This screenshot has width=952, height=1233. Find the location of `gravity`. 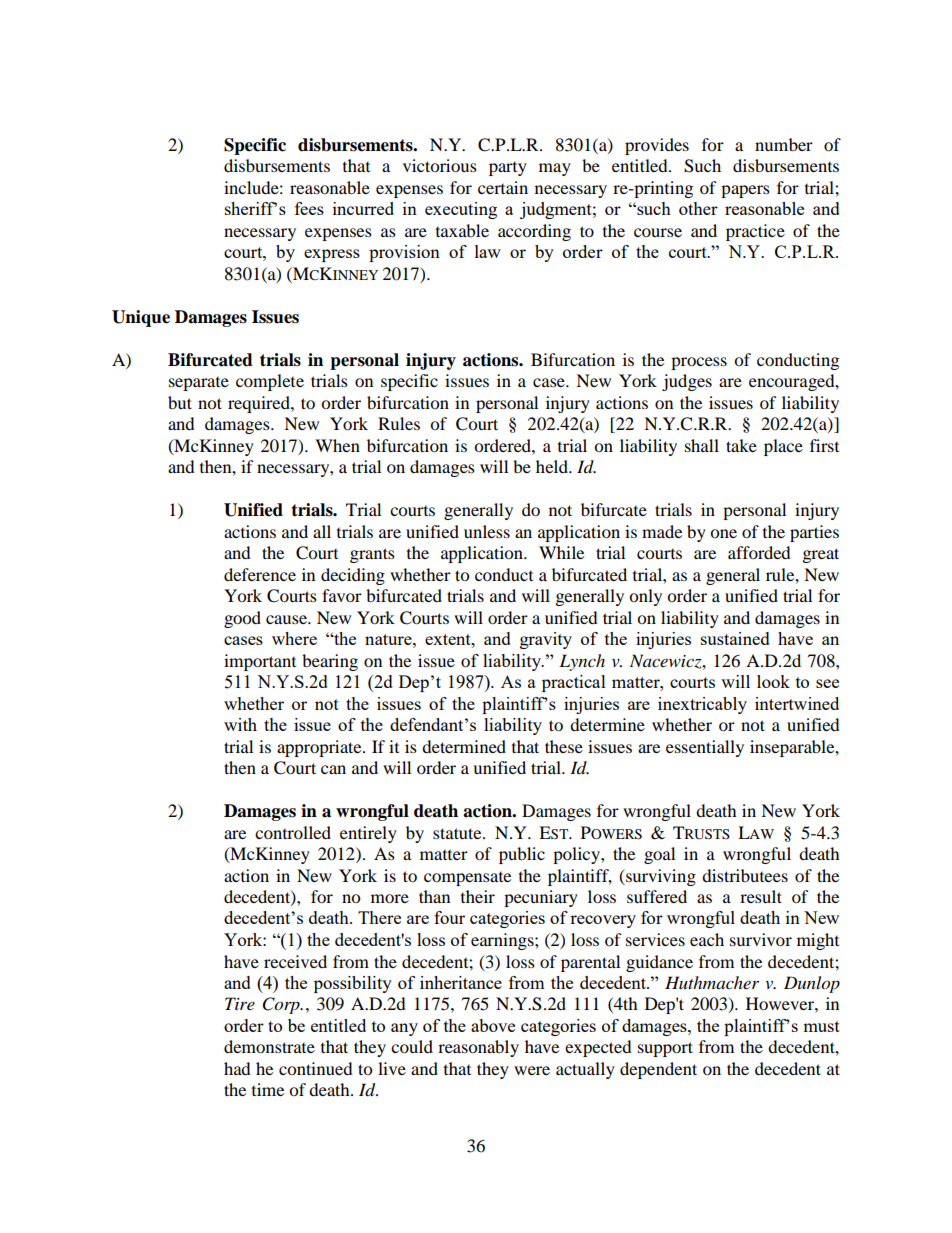

gravity is located at coordinates (546, 640).
